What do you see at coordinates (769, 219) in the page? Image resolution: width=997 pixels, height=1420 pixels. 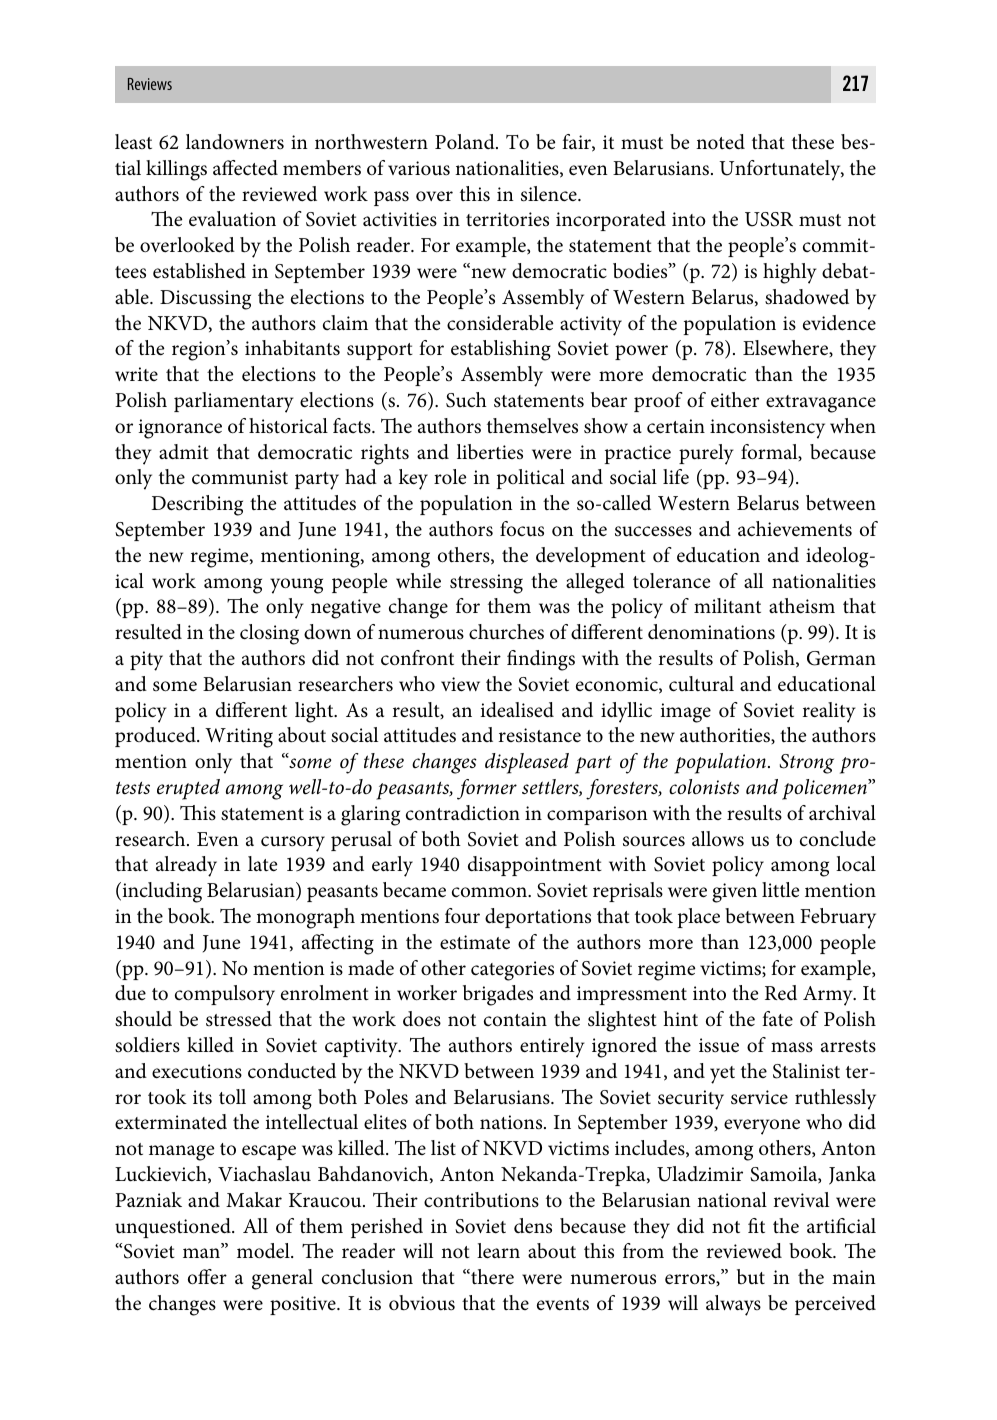 I see `USSR` at bounding box center [769, 219].
